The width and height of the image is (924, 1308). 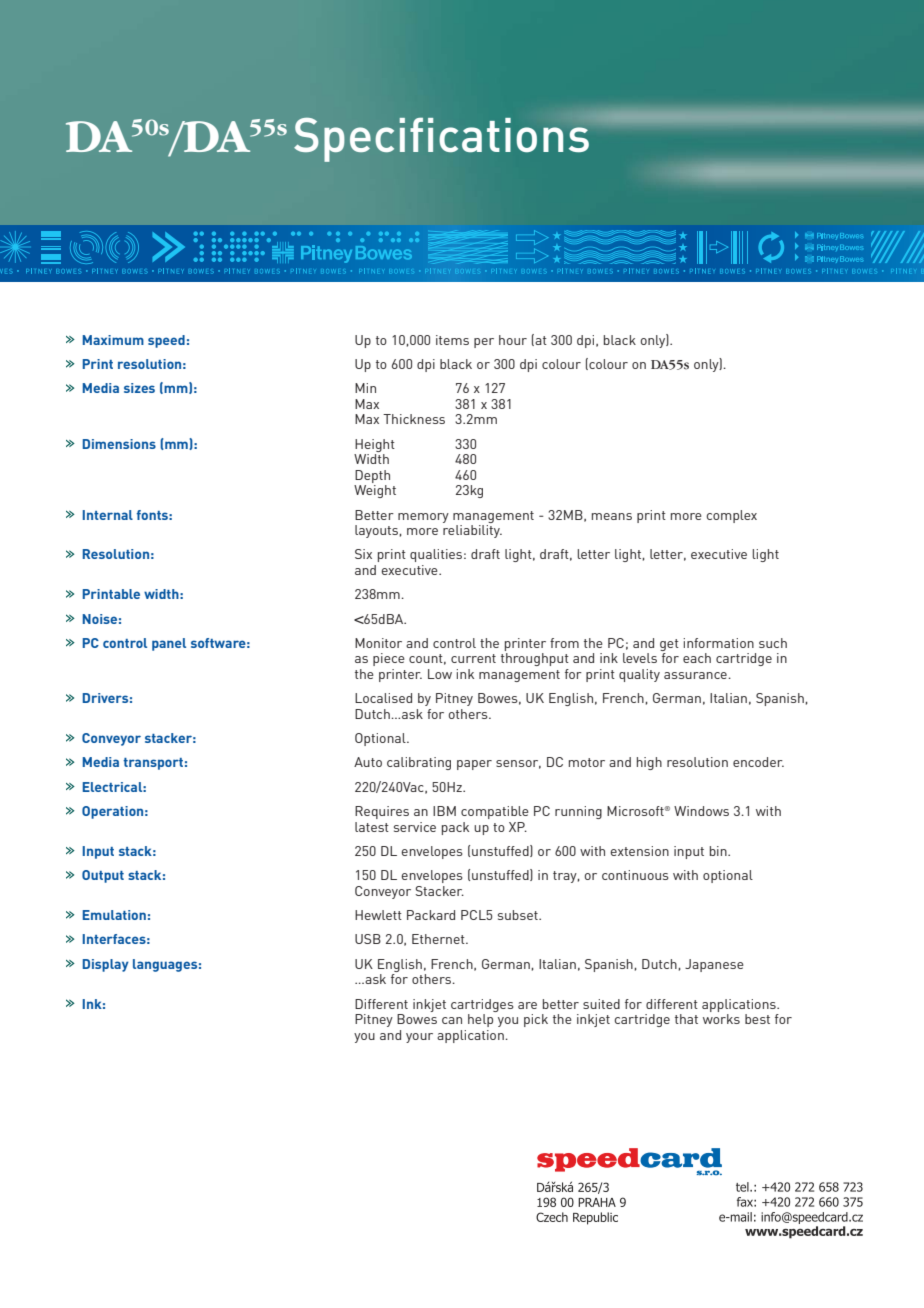 I want to click on hour, so click(x=513, y=340).
